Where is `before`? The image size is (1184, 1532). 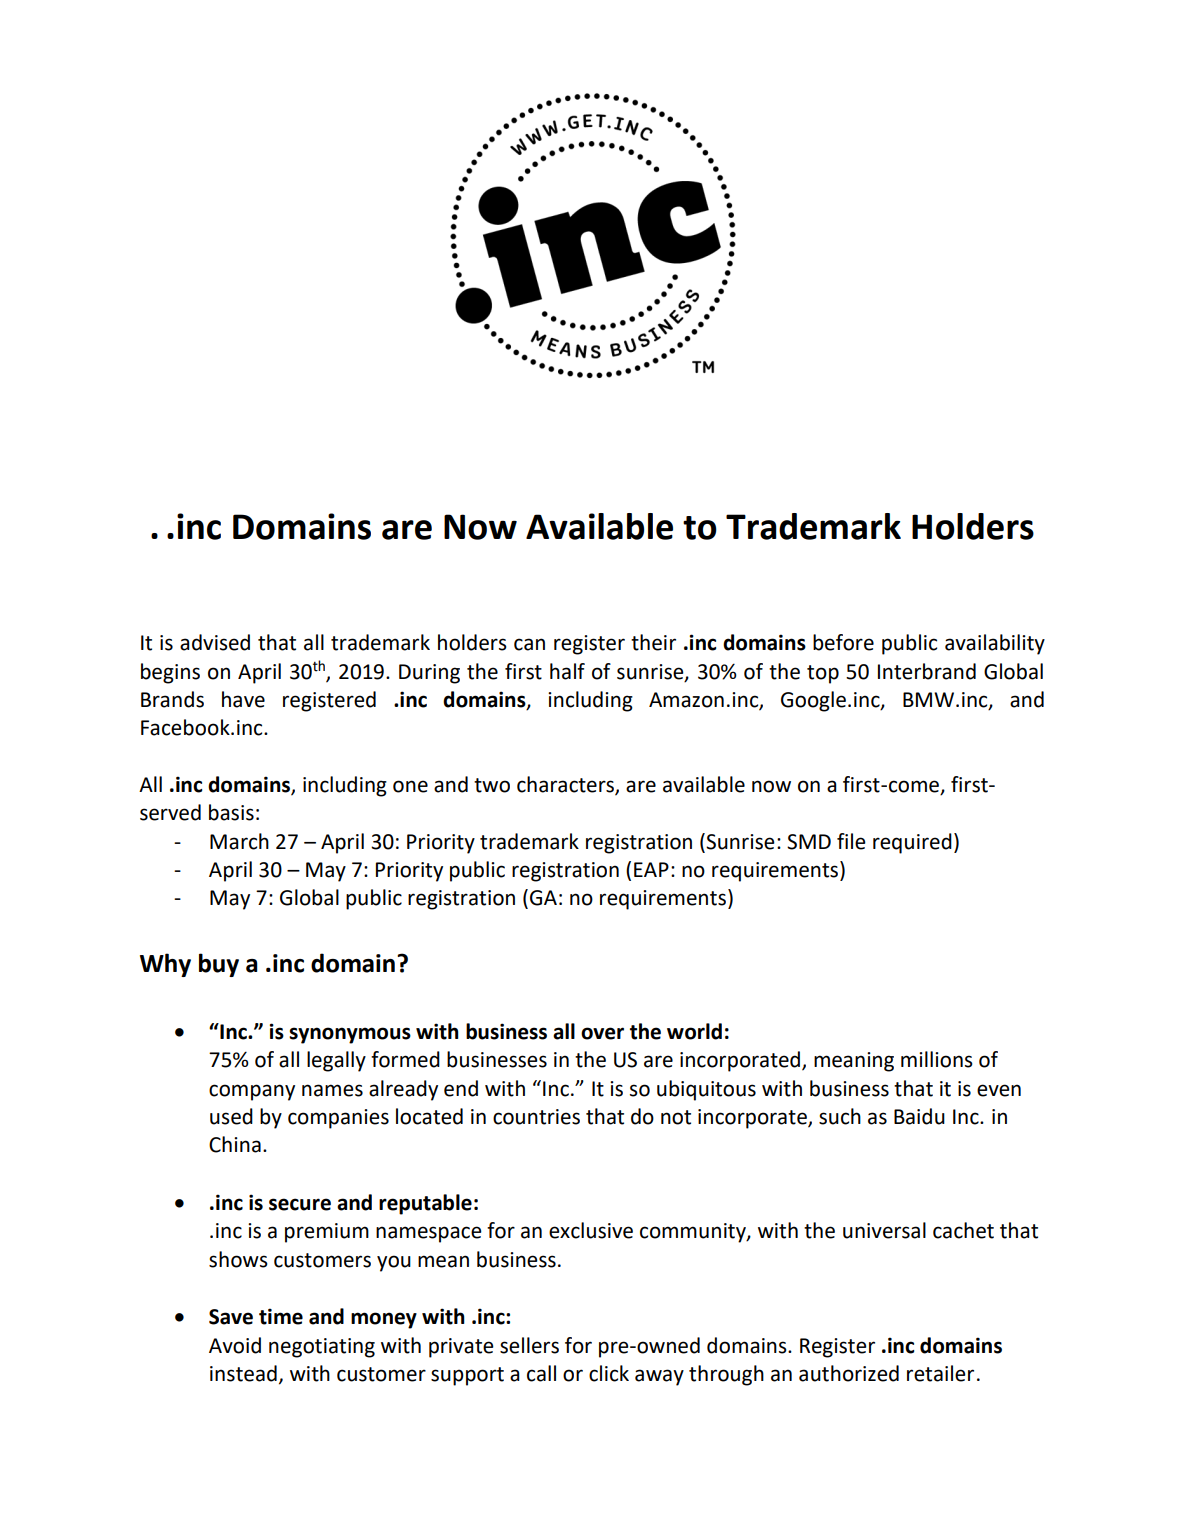
before is located at coordinates (843, 642).
